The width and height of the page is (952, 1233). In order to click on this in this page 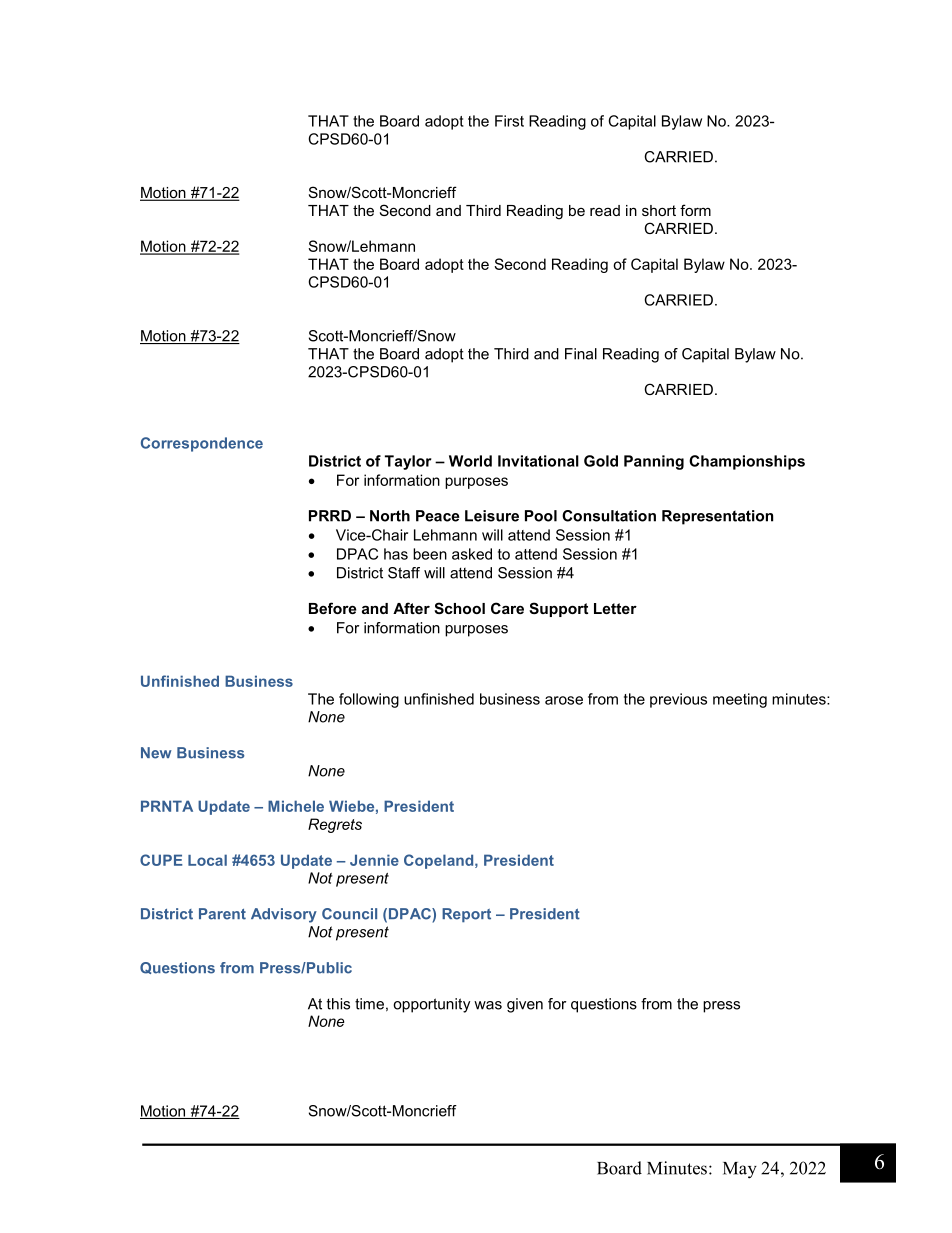, I will do `click(338, 1004)`.
